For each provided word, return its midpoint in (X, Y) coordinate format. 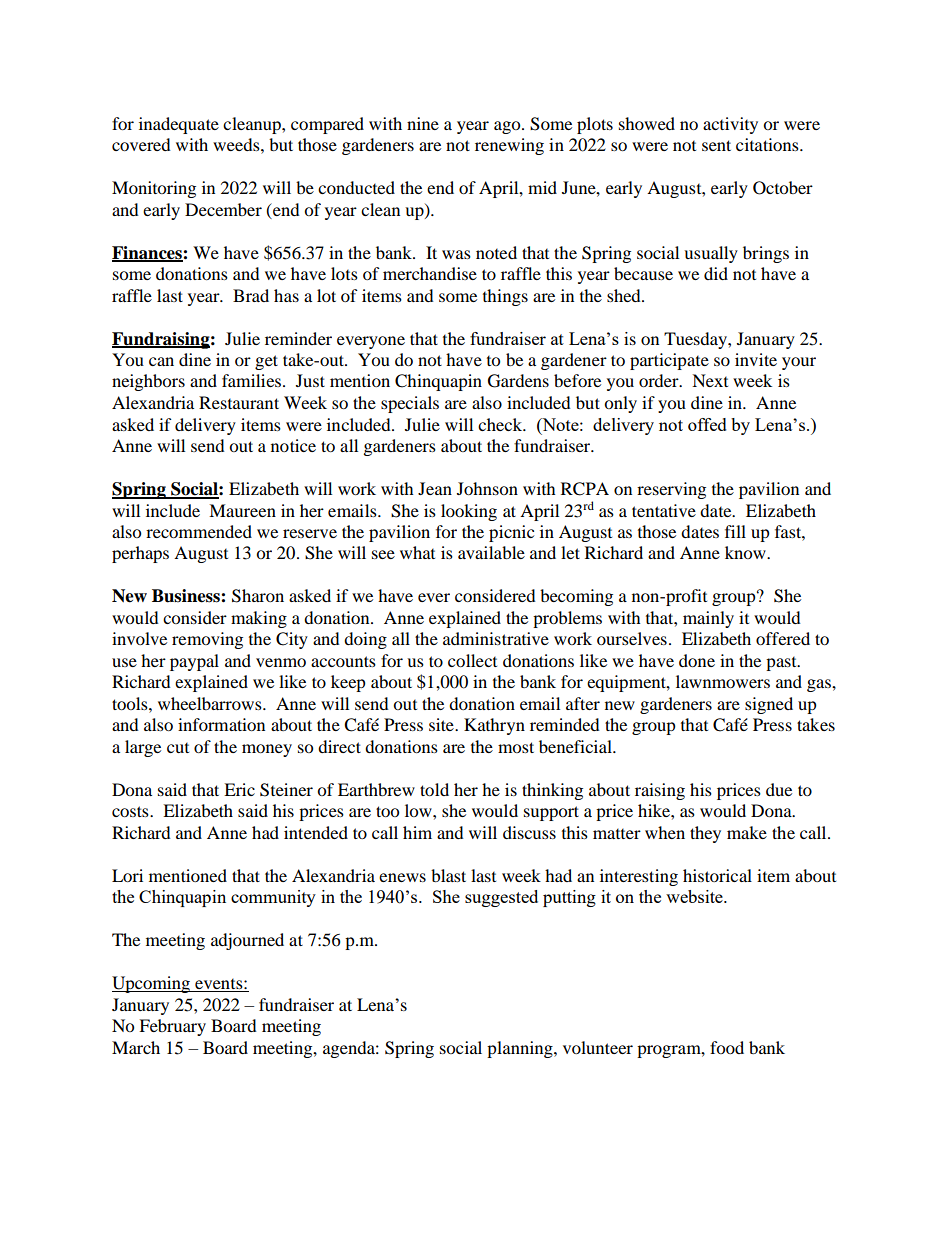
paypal (194, 662)
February (172, 1027)
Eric (239, 789)
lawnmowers (723, 681)
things (505, 297)
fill (735, 531)
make (747, 832)
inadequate (179, 125)
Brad (251, 295)
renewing (509, 146)
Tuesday (696, 340)
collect (472, 660)
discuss (529, 832)
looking (469, 512)
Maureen (242, 510)
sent (716, 145)
